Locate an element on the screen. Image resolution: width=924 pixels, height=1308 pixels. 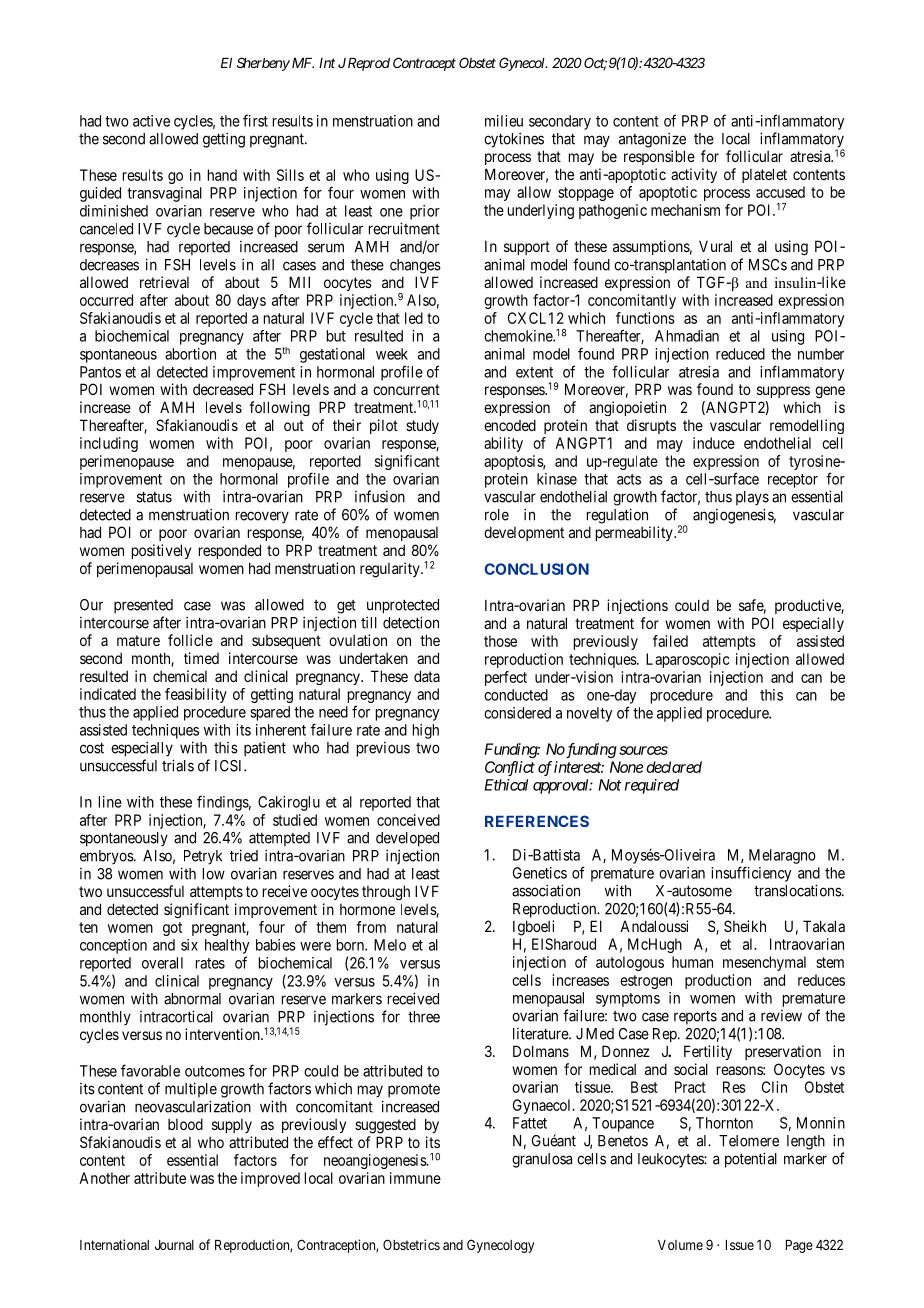
developed is located at coordinates (407, 839).
